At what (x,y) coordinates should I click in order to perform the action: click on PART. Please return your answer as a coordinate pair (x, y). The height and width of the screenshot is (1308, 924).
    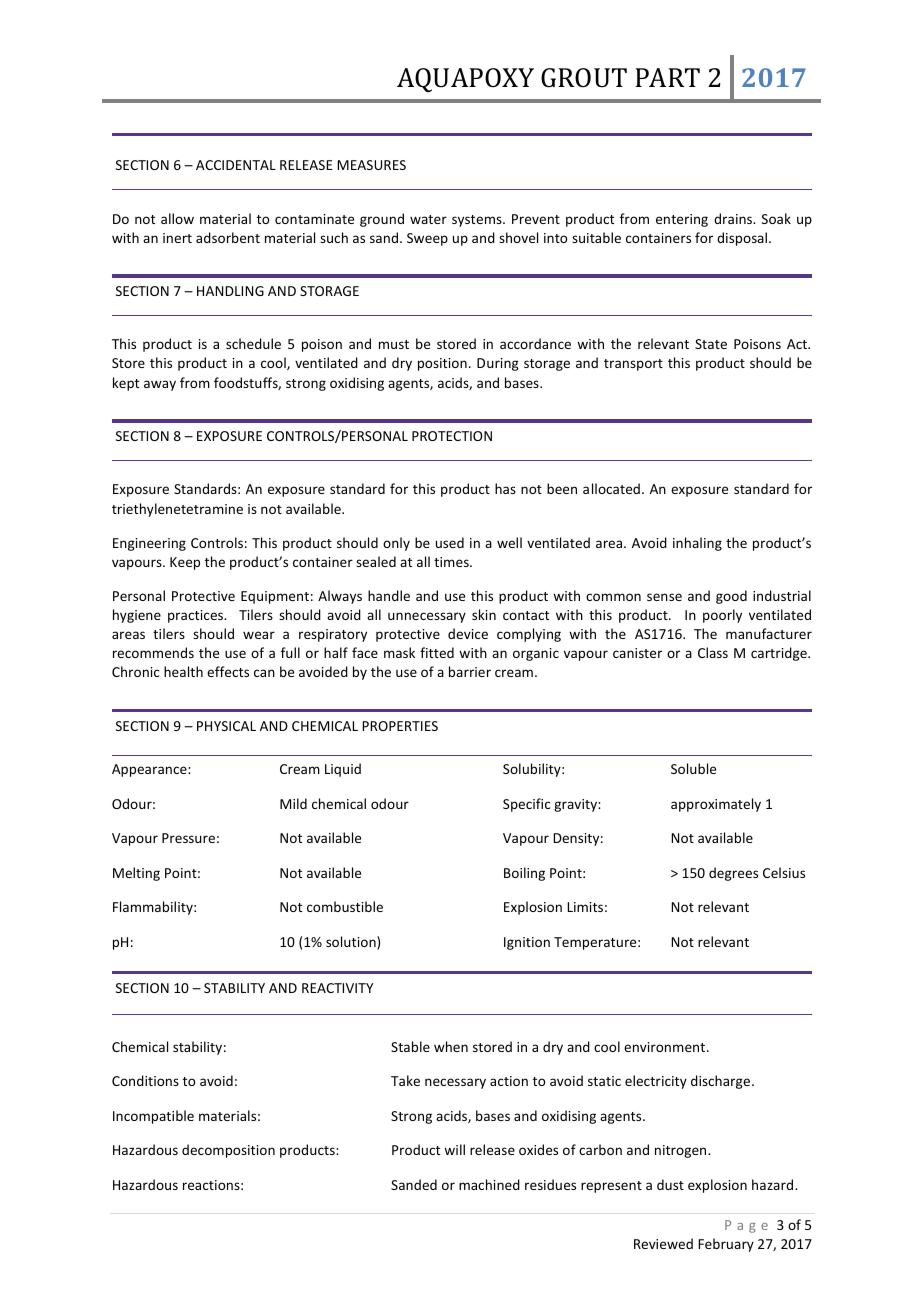
    Looking at the image, I should click on (667, 77).
